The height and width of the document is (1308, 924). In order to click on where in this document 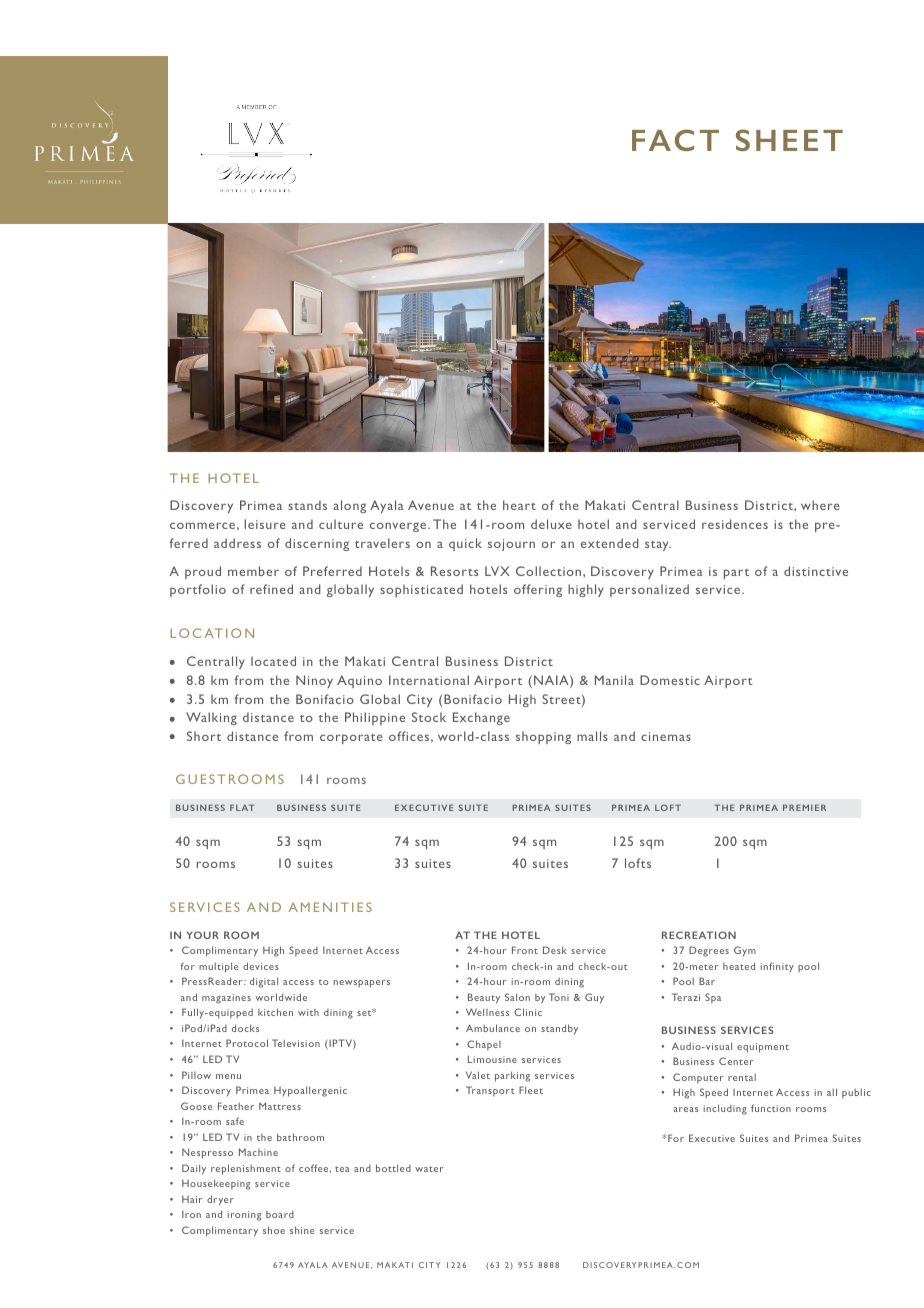, I will do `click(820, 505)`.
